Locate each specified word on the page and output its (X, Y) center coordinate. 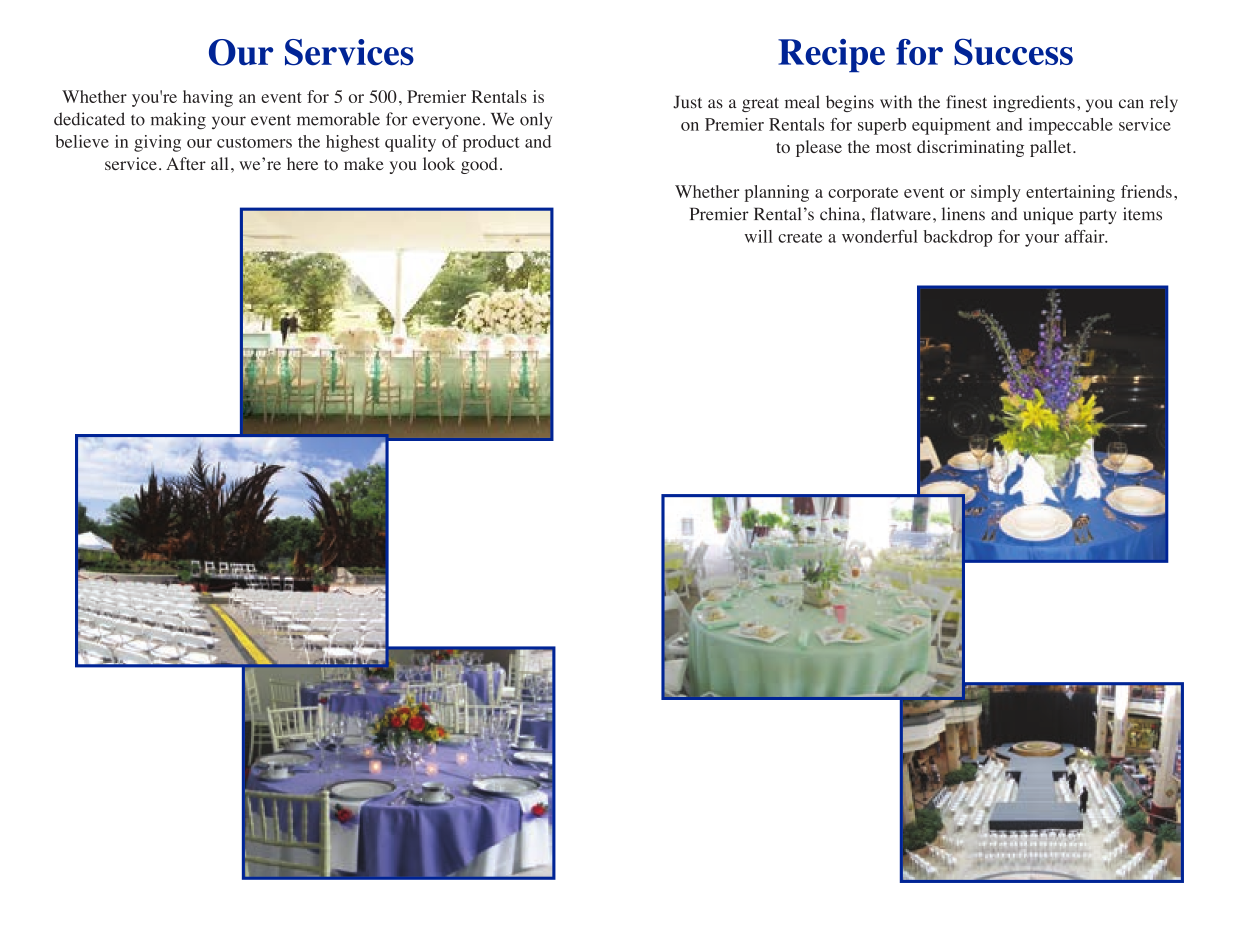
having (208, 98)
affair (1086, 236)
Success (1013, 51)
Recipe (831, 56)
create (800, 237)
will (758, 236)
